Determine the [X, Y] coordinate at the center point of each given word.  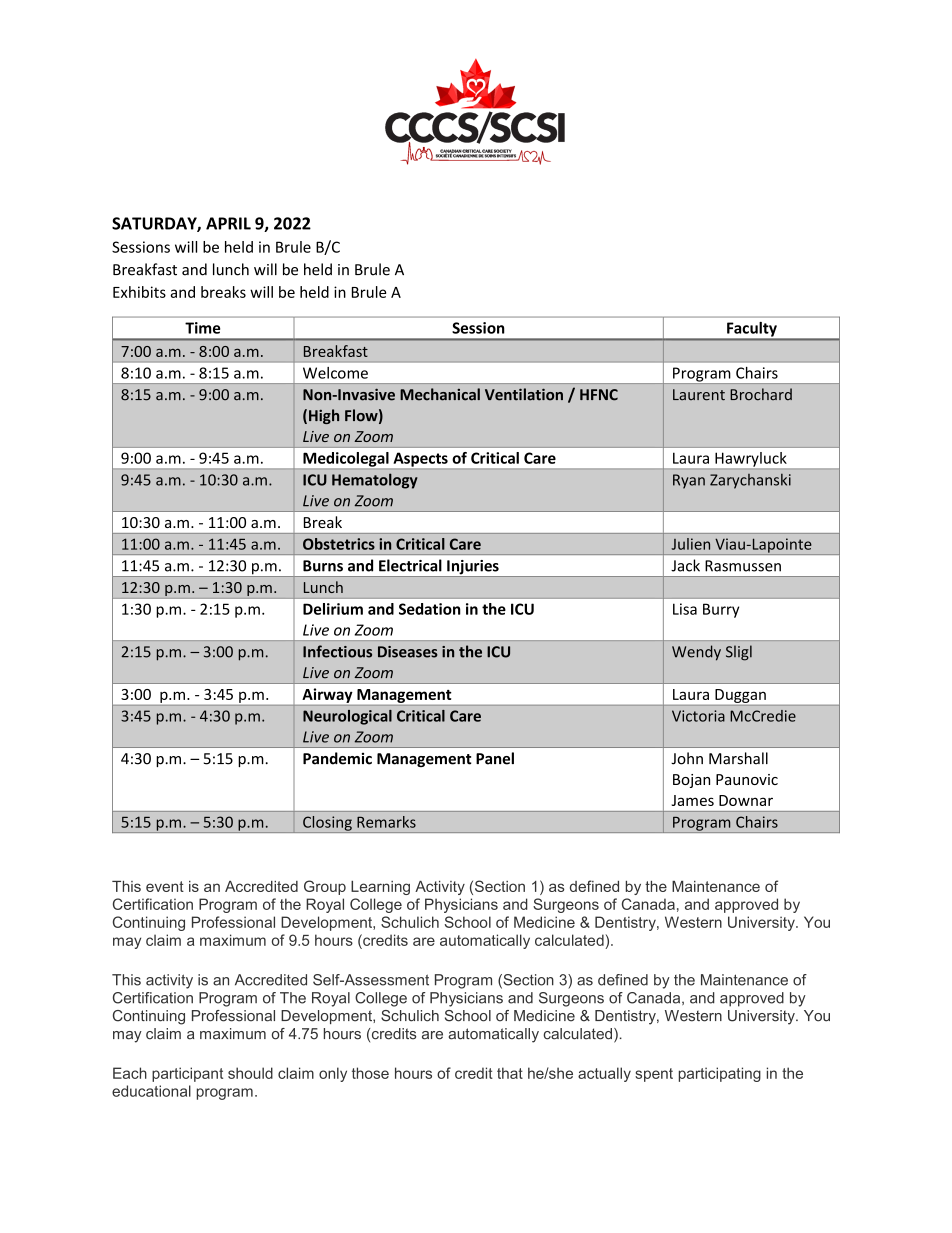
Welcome [335, 373]
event [165, 886]
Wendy [696, 653]
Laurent [699, 395]
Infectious [337, 651]
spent [654, 1075]
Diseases [408, 652]
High [324, 416]
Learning [380, 888]
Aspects [421, 460]
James [693, 800]
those [370, 1073]
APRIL [228, 223]
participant [187, 1074]
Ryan [689, 481]
